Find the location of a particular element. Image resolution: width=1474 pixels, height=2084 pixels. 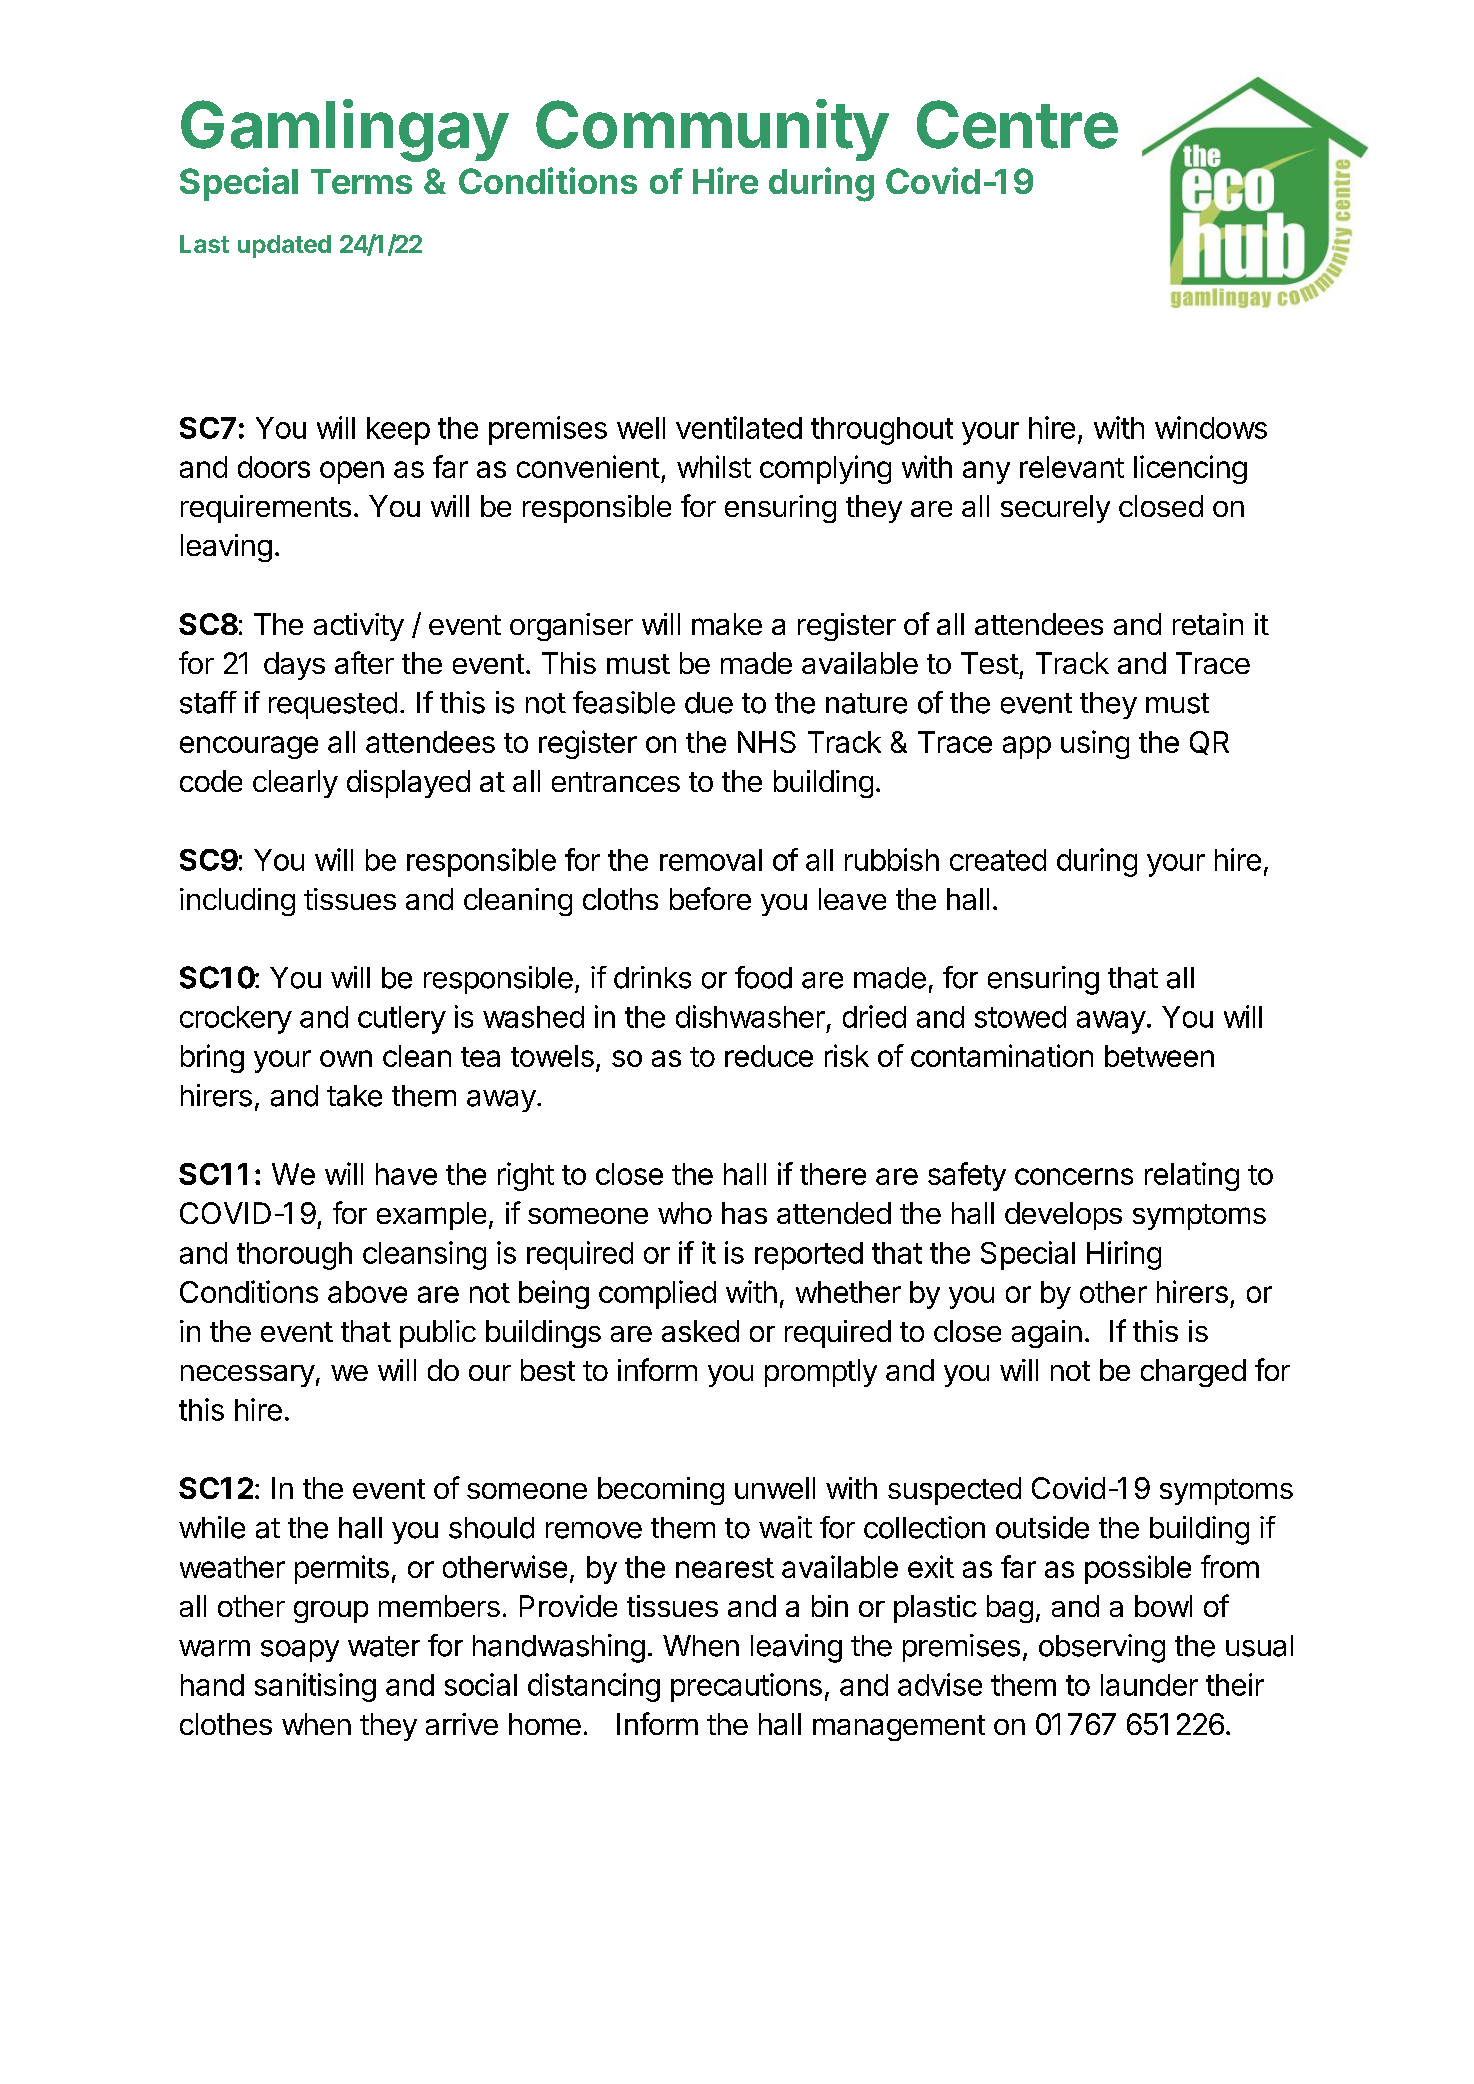

including is located at coordinates (237, 902).
